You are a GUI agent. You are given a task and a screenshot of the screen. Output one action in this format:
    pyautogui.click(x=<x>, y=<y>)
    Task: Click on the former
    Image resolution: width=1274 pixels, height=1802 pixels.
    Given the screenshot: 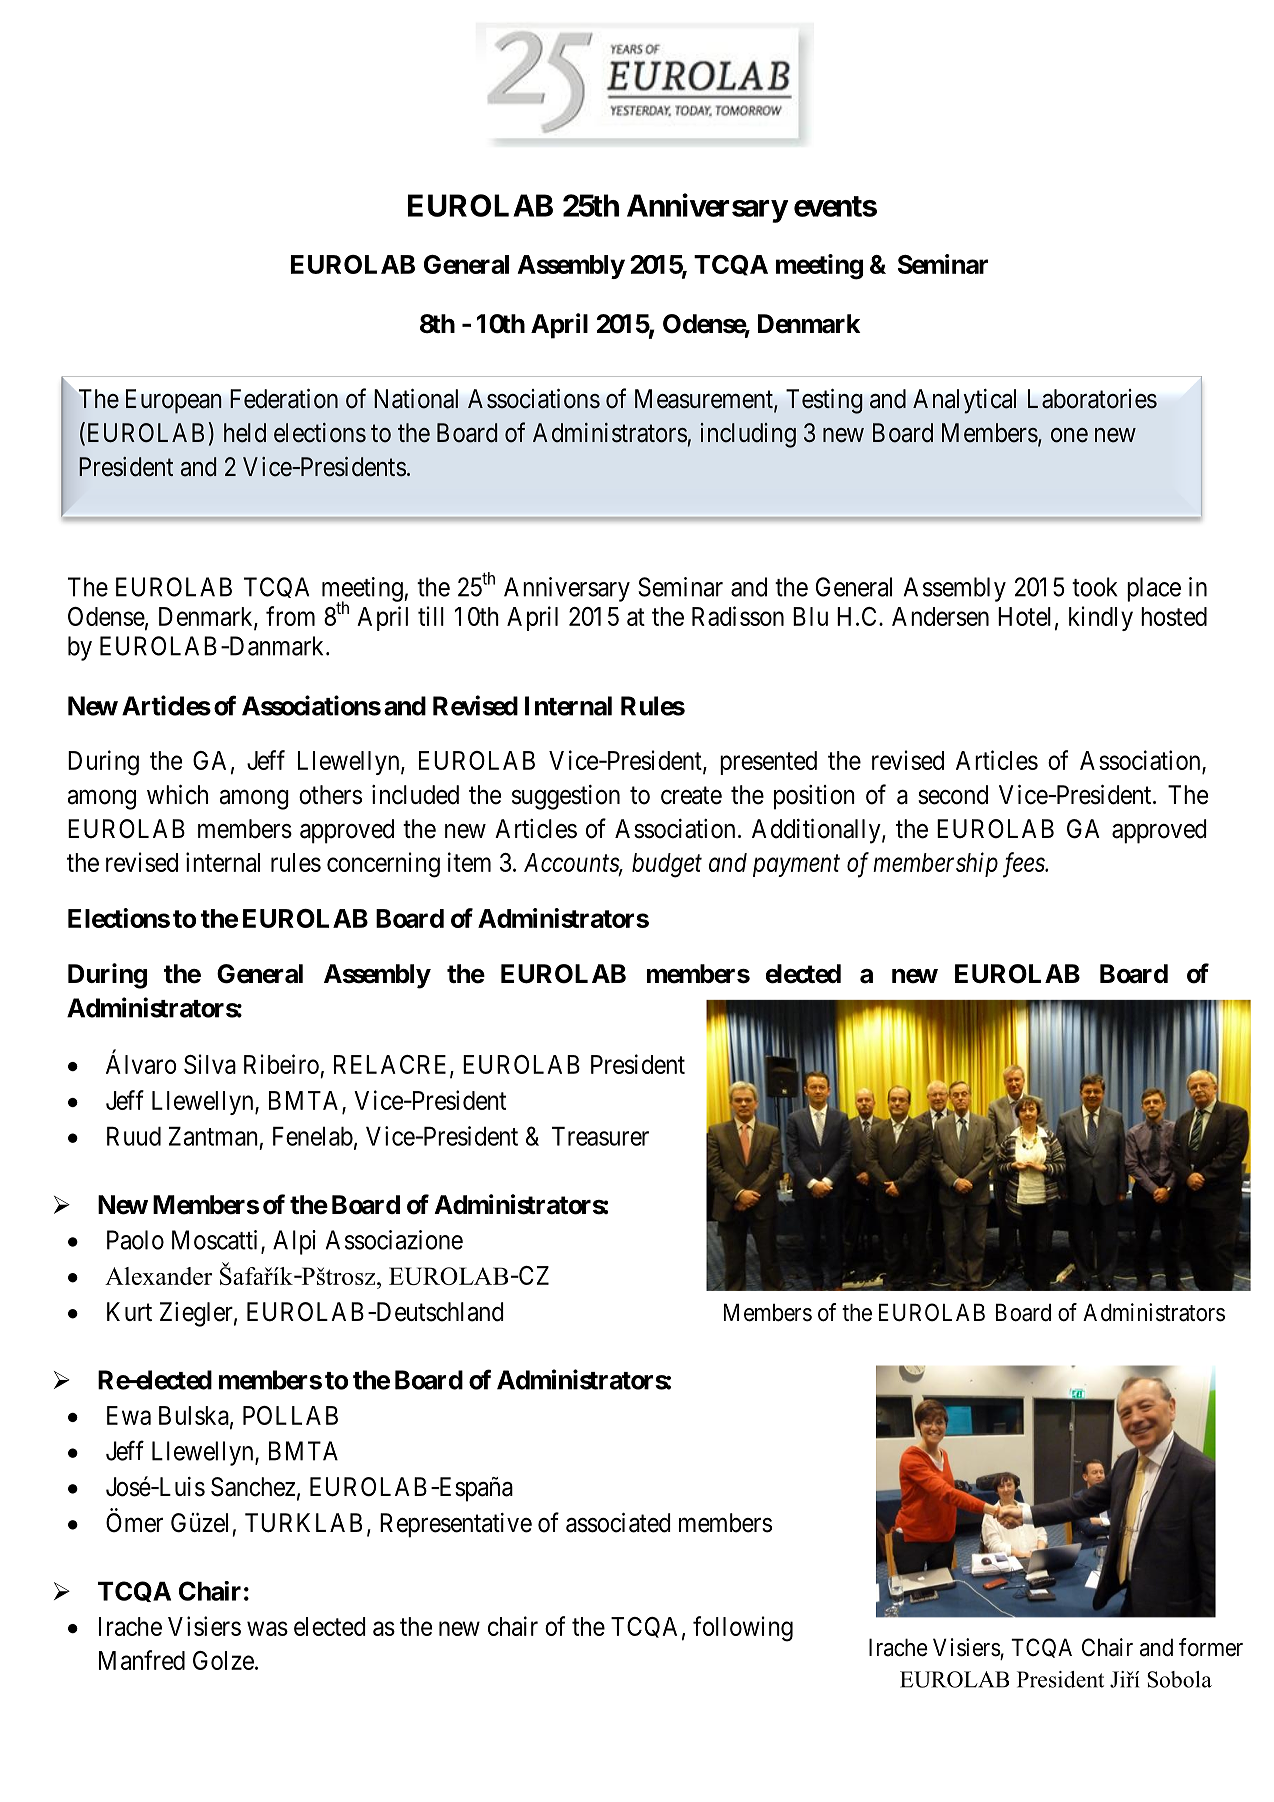 What is the action you would take?
    pyautogui.click(x=1211, y=1647)
